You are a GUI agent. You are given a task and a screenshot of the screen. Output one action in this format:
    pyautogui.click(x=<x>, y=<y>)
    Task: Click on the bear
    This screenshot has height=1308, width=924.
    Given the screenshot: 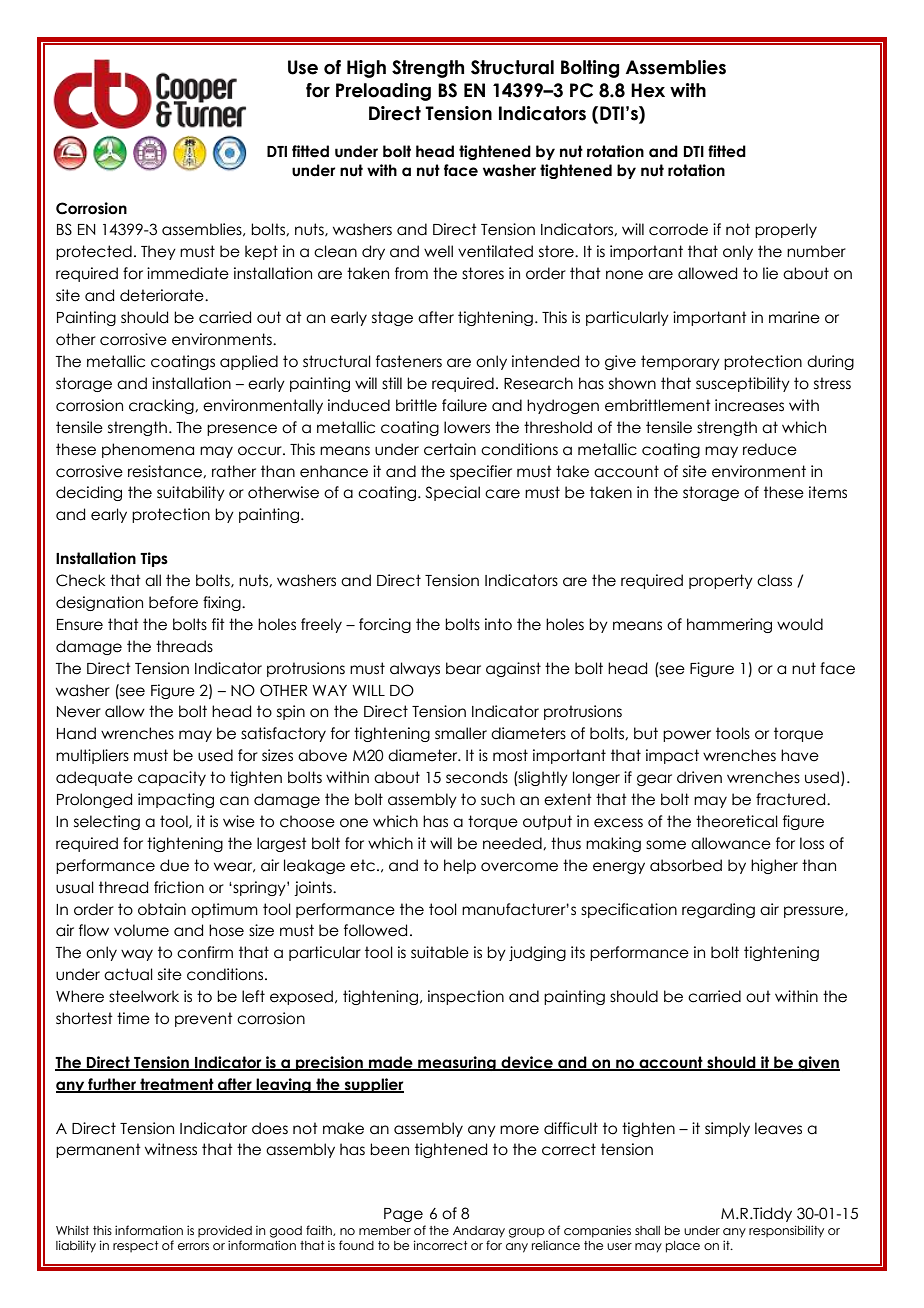 What is the action you would take?
    pyautogui.click(x=463, y=668)
